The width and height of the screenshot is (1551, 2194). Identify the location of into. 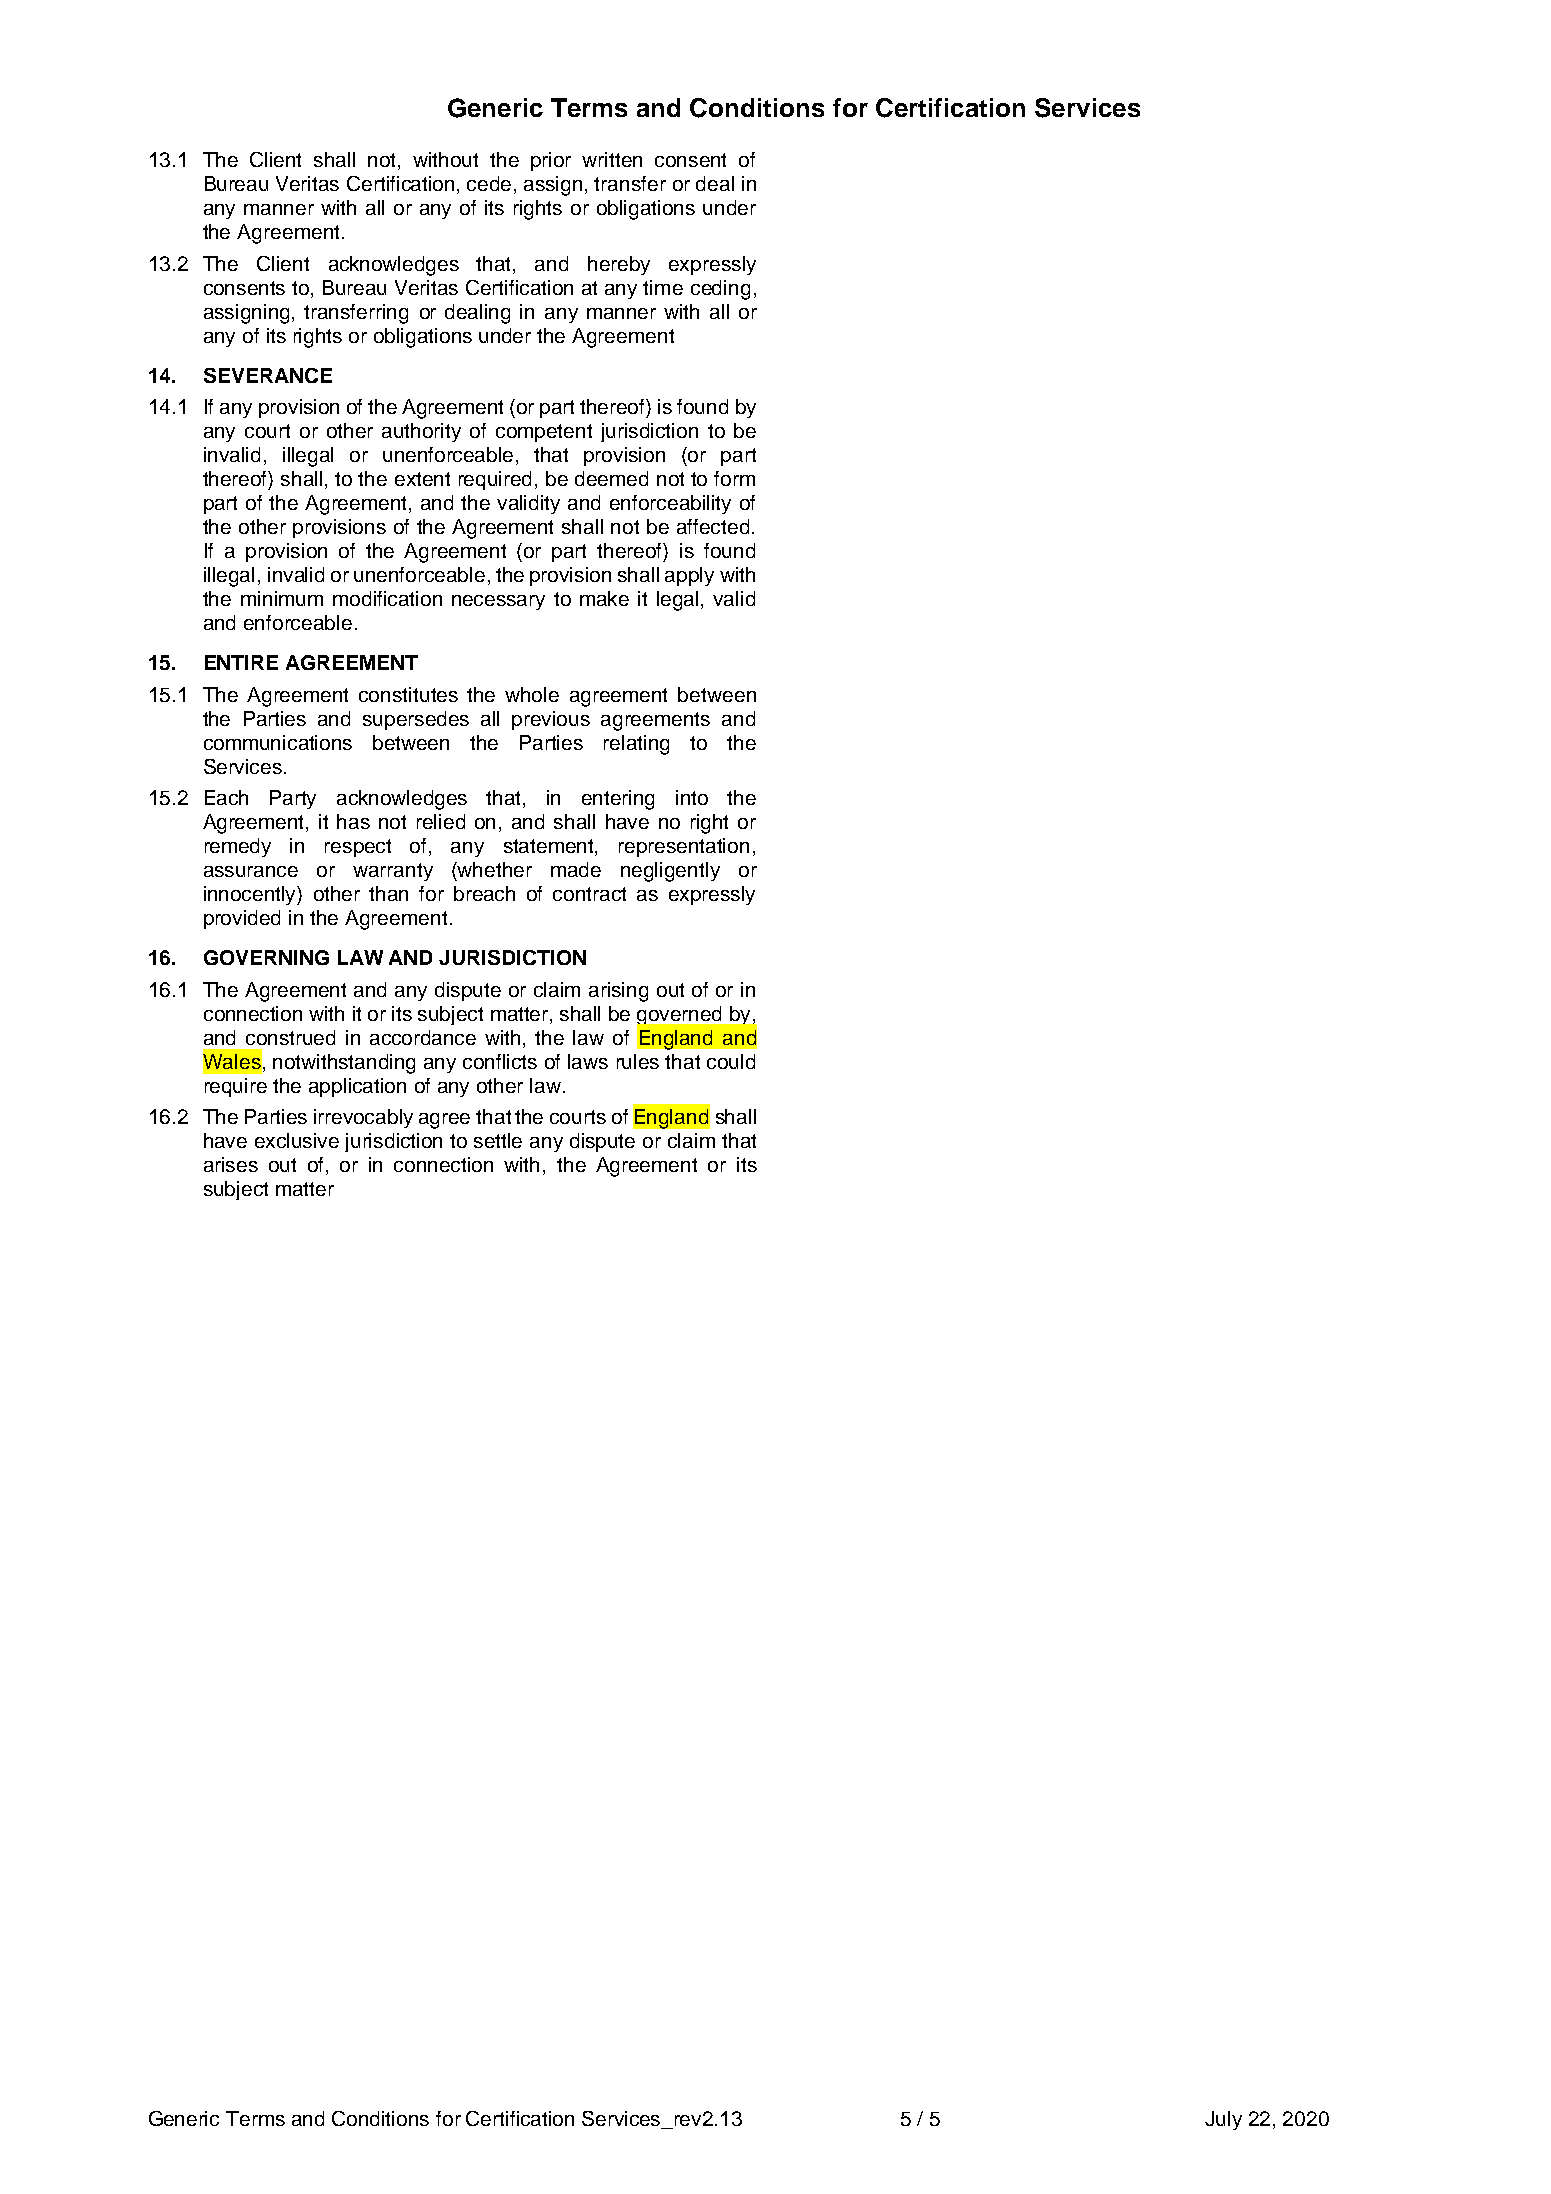
(692, 797).
